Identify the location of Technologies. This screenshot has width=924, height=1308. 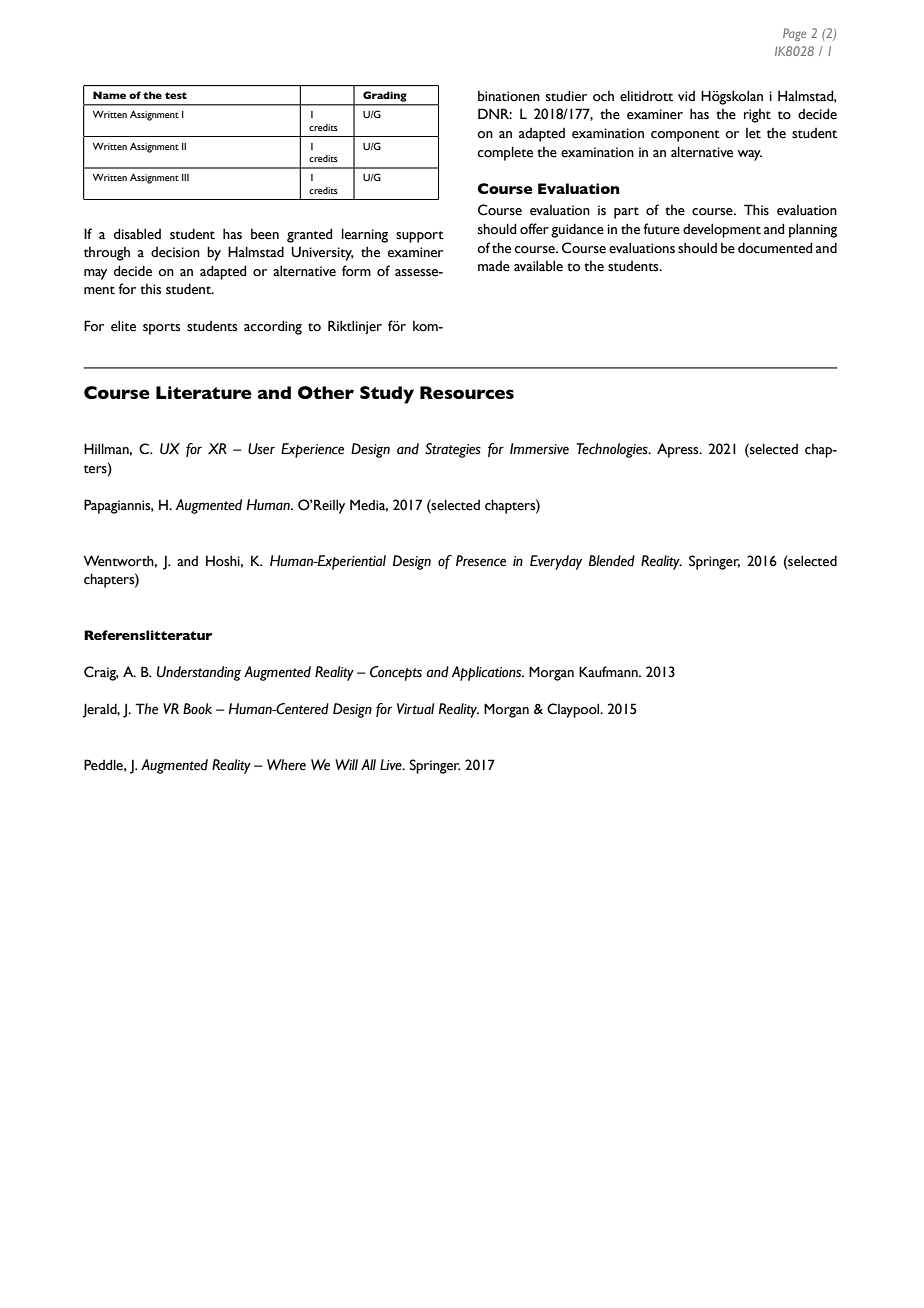
(613, 450).
